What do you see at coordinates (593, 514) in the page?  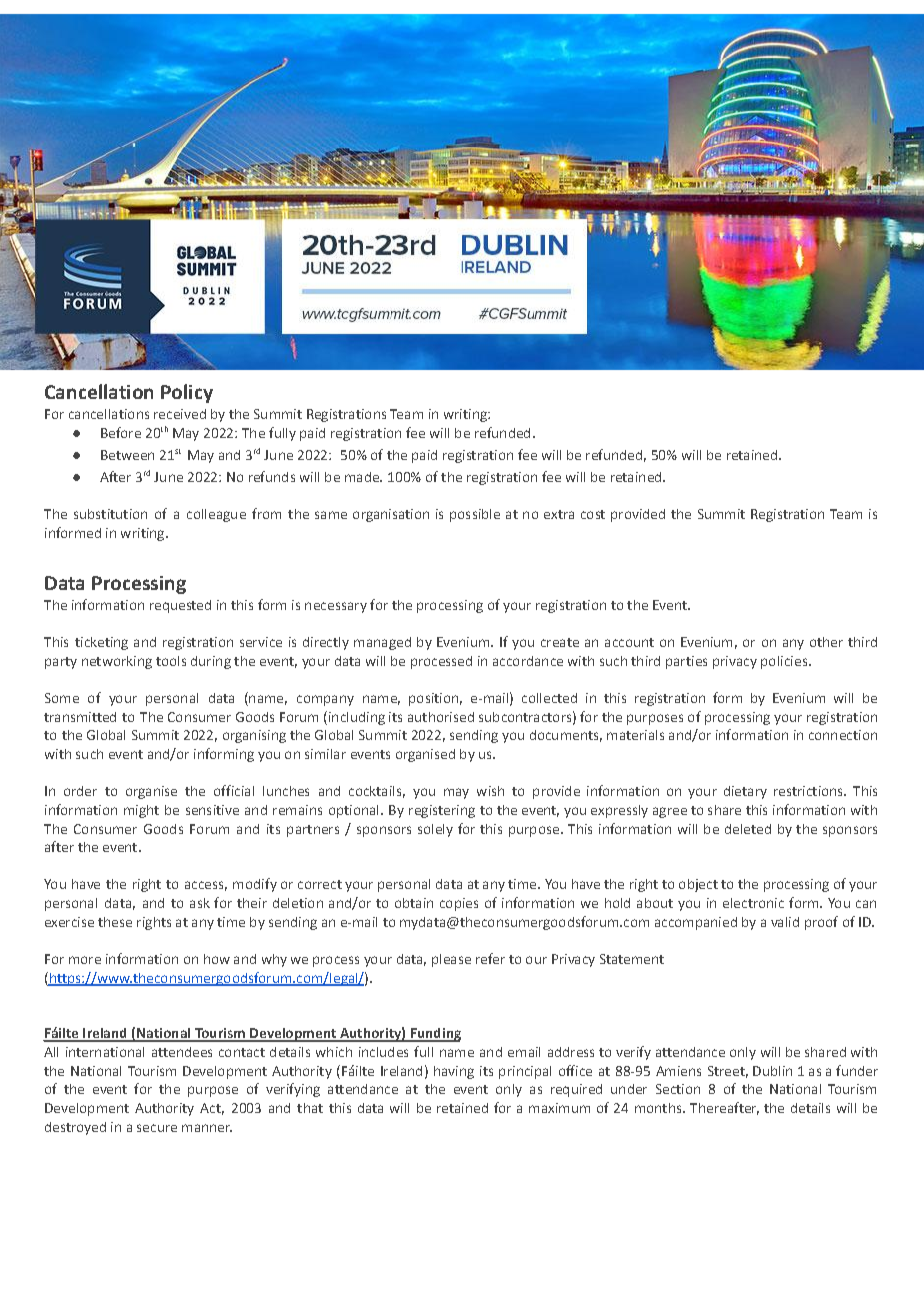 I see `cost` at bounding box center [593, 514].
